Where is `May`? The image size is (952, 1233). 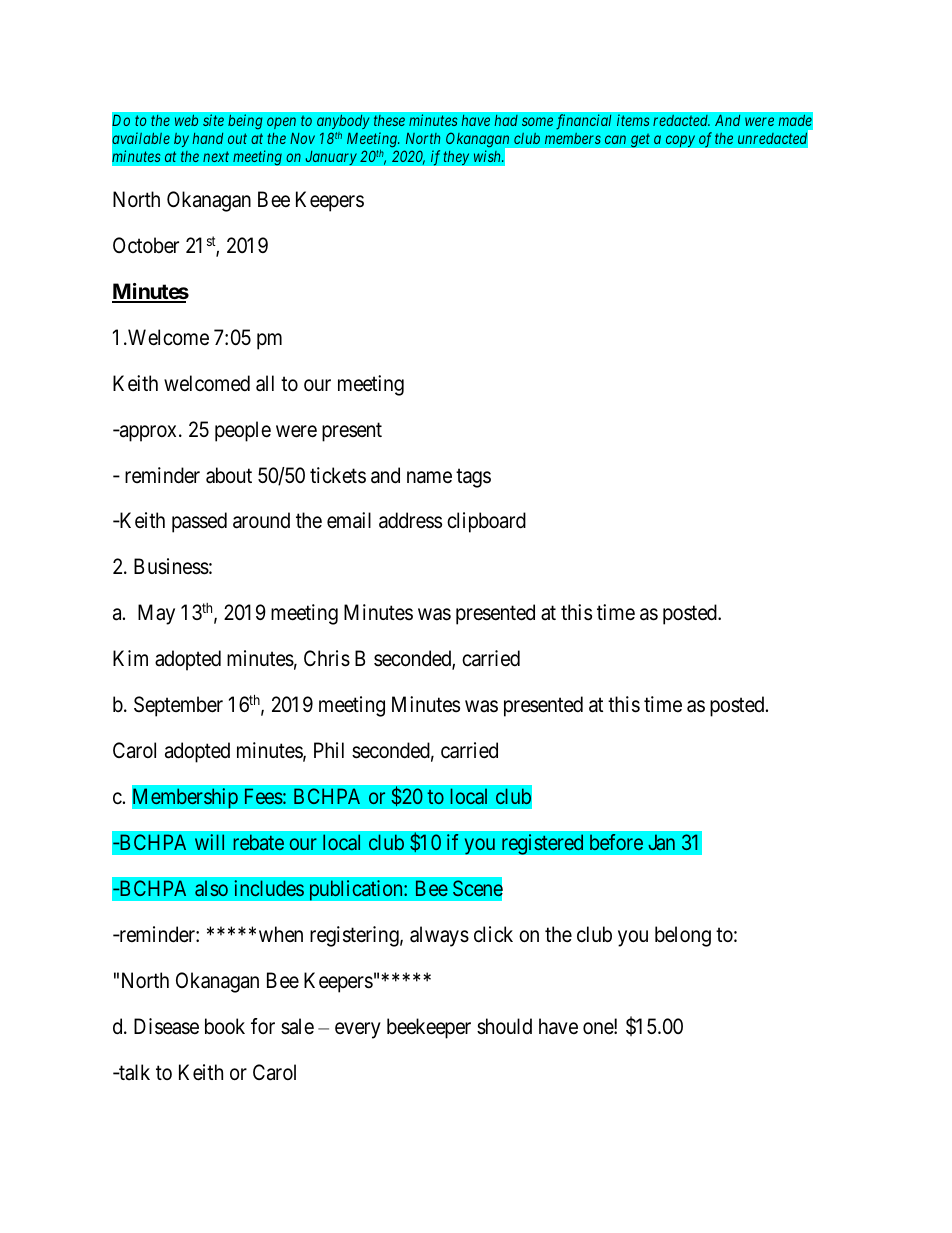 May is located at coordinates (156, 614).
